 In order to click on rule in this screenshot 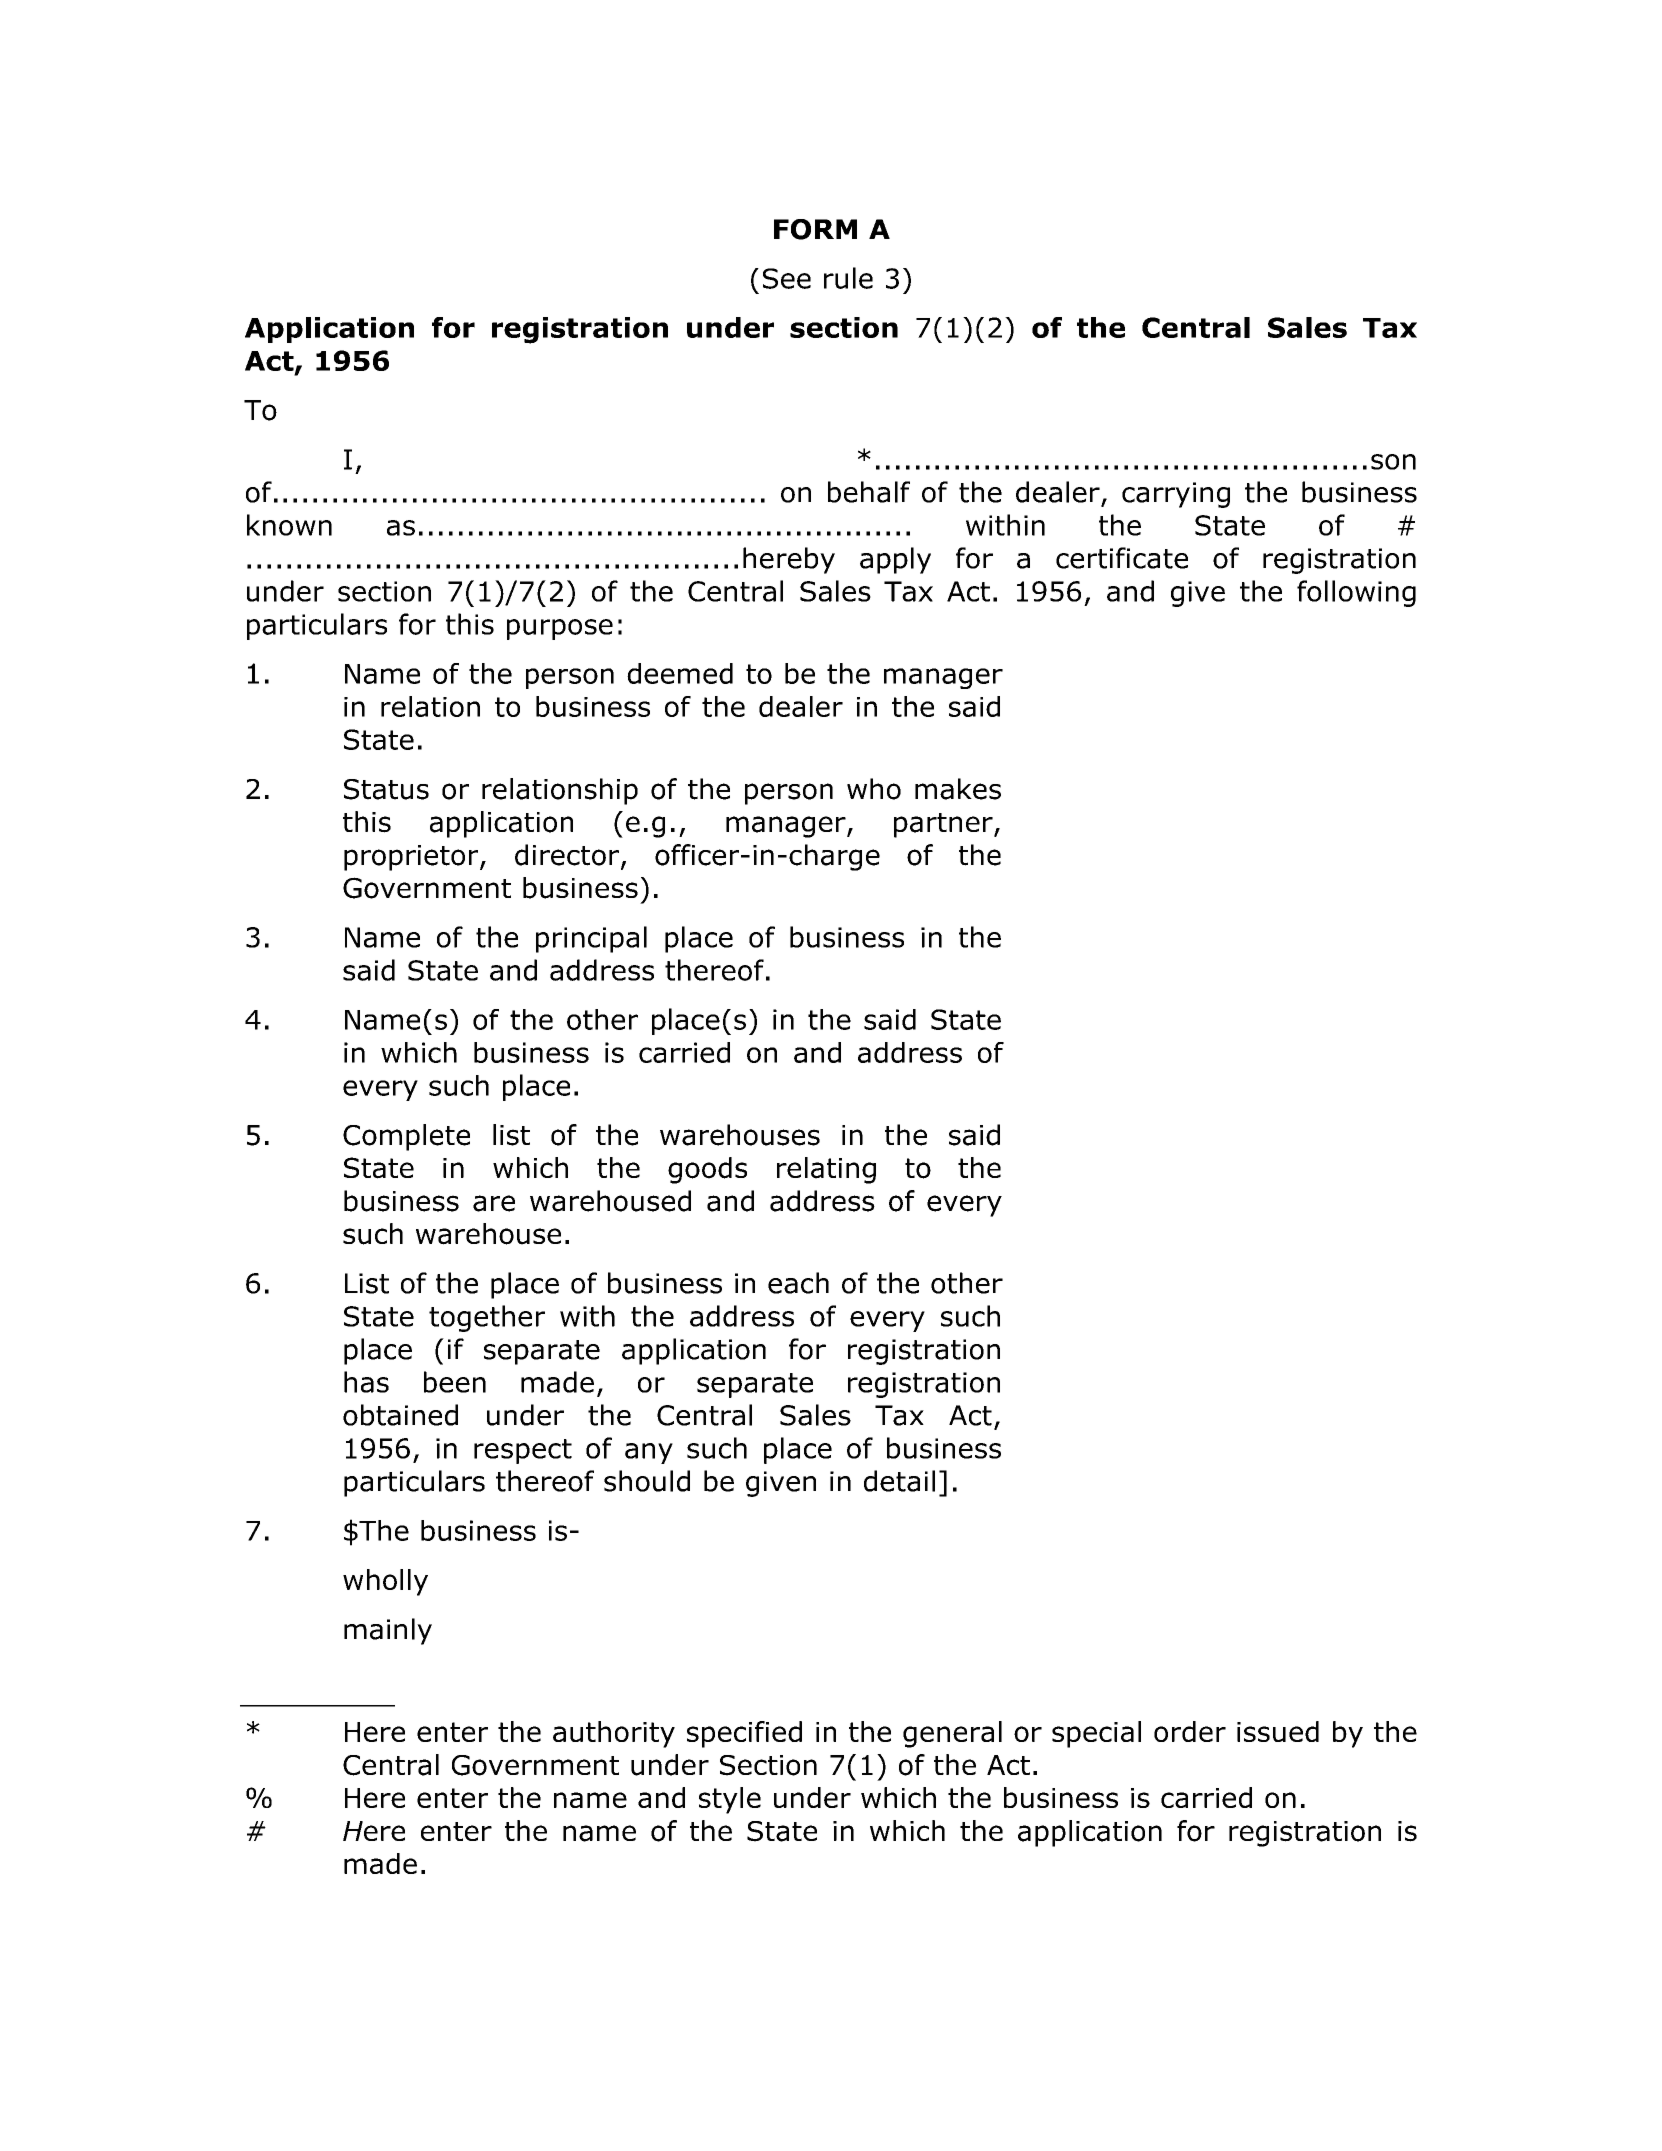, I will do `click(848, 278)`.
